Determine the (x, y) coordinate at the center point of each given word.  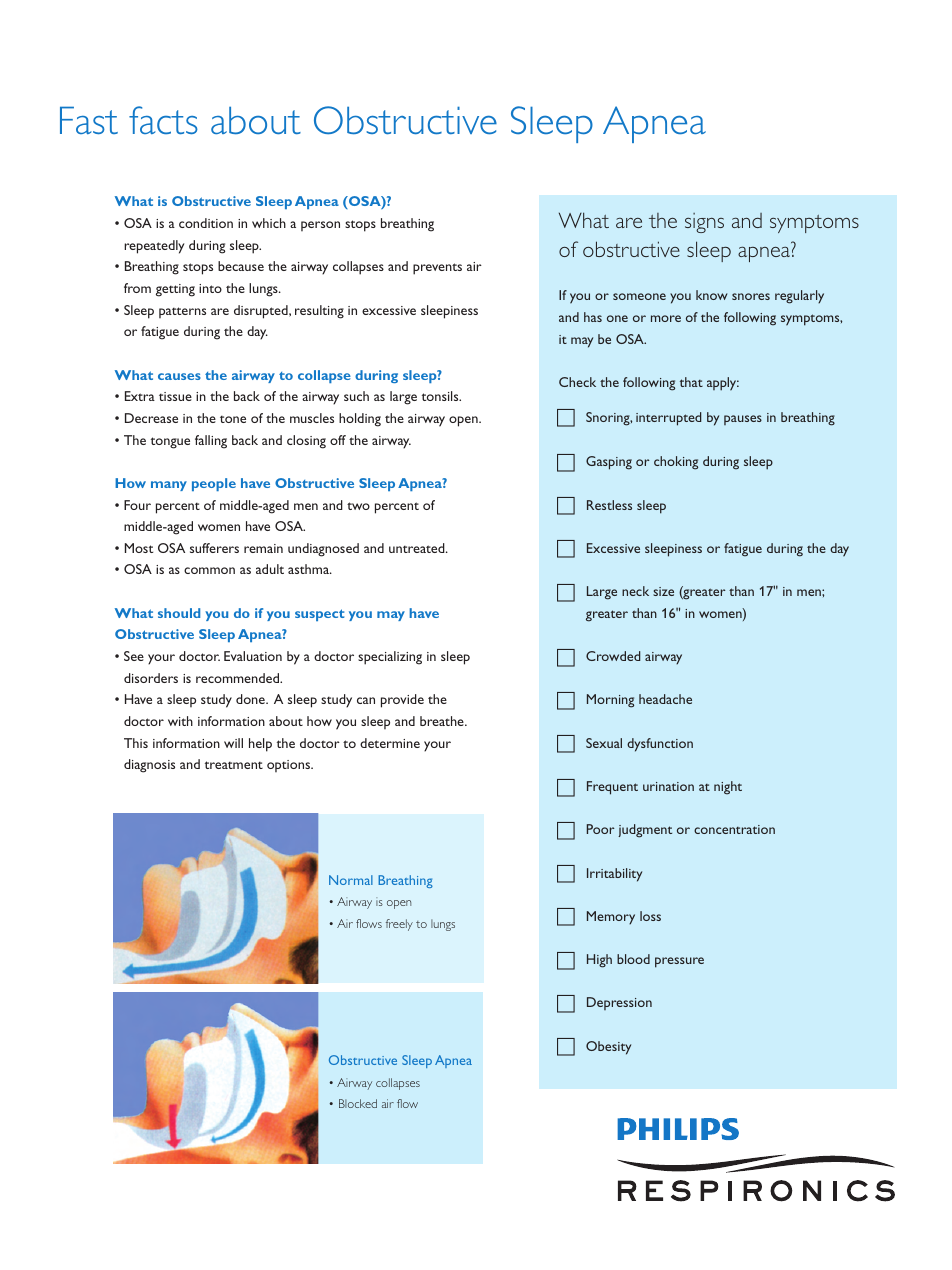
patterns (182, 312)
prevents (437, 269)
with (180, 721)
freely (399, 925)
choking (676, 463)
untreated (418, 548)
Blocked (358, 1103)
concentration (734, 829)
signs (704, 223)
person (320, 226)
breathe (443, 721)
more (666, 318)
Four (137, 505)
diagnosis (149, 766)
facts (163, 120)
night (728, 788)
